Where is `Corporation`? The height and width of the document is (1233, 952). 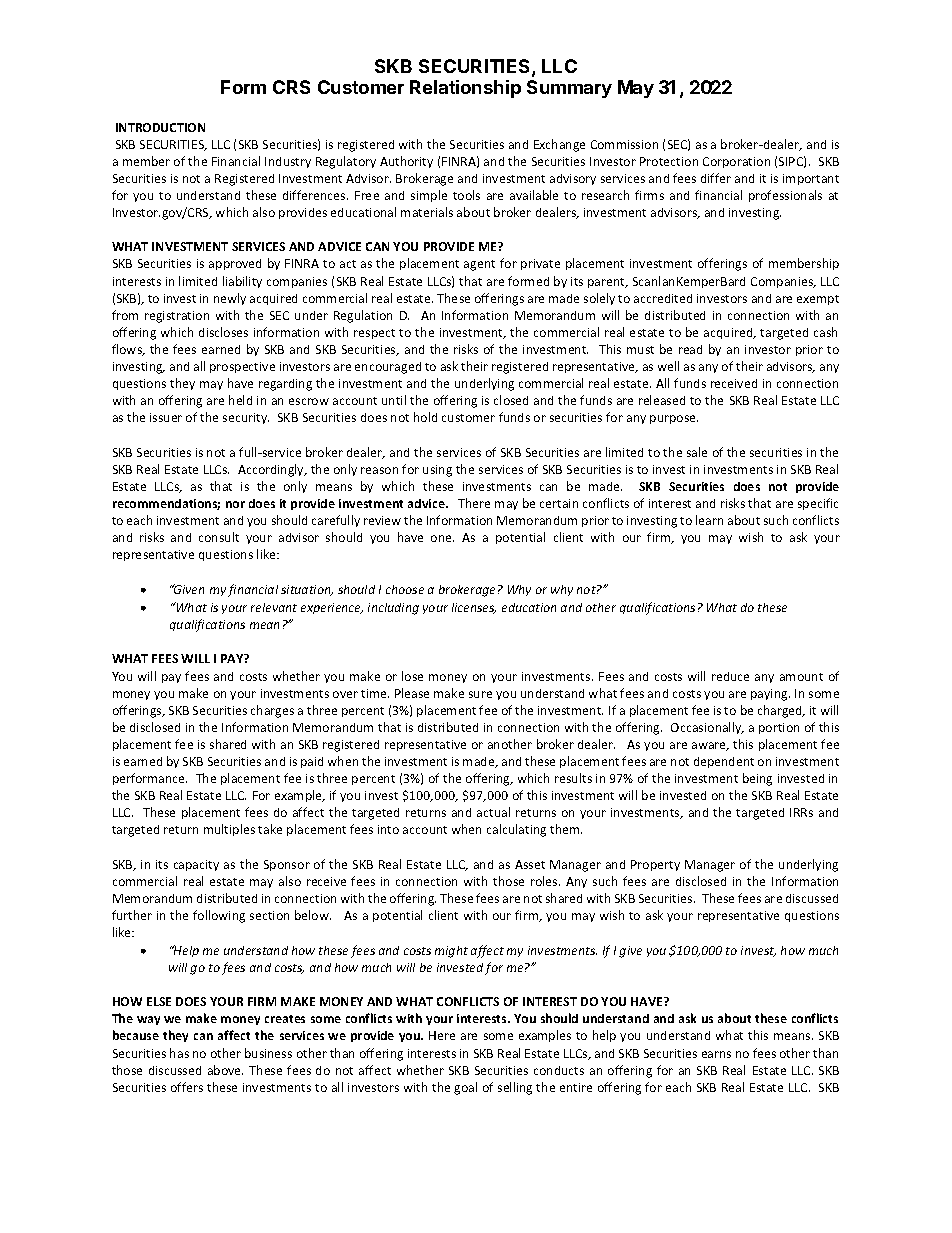 Corporation is located at coordinates (736, 162).
